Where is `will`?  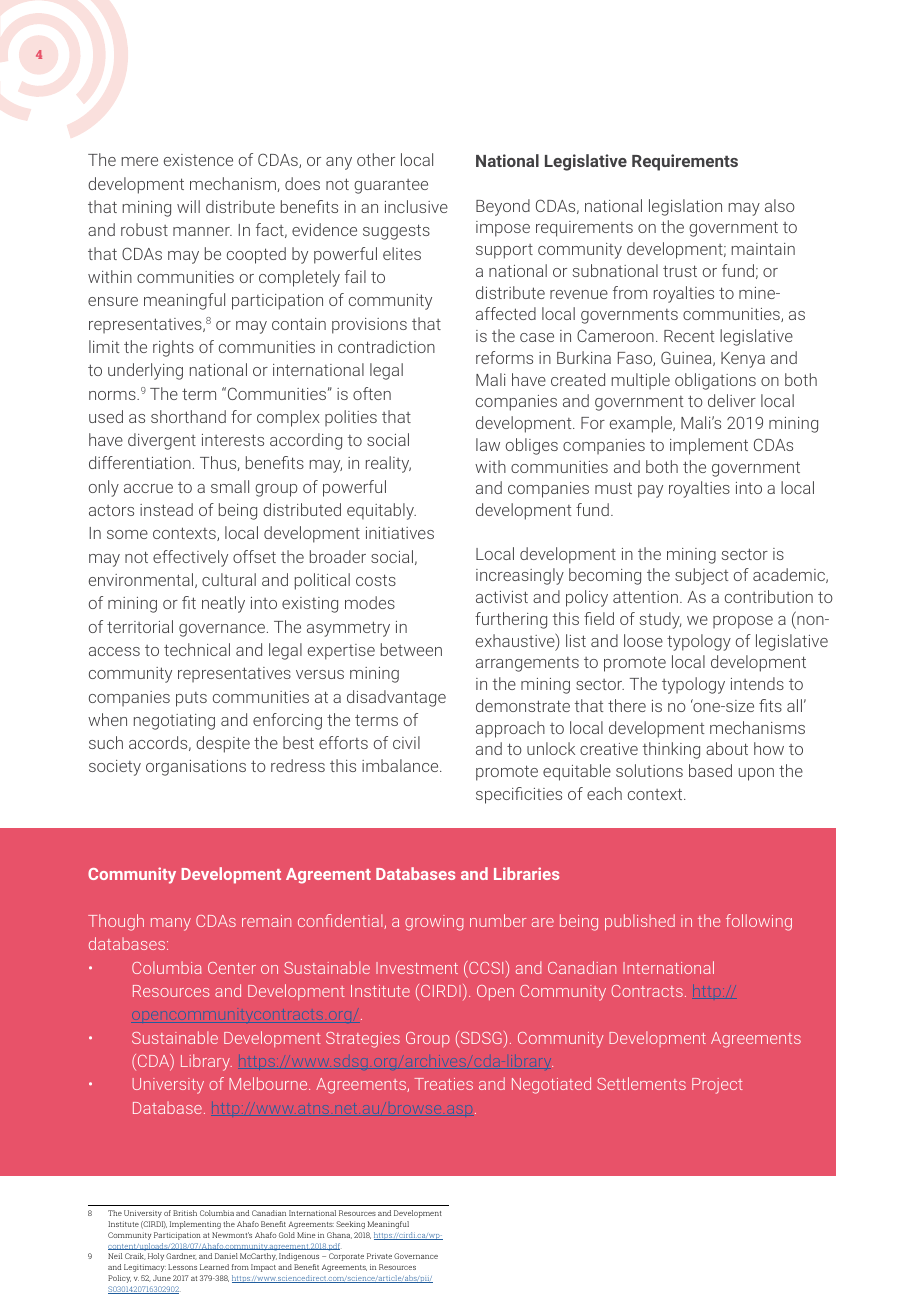
will is located at coordinates (188, 206).
